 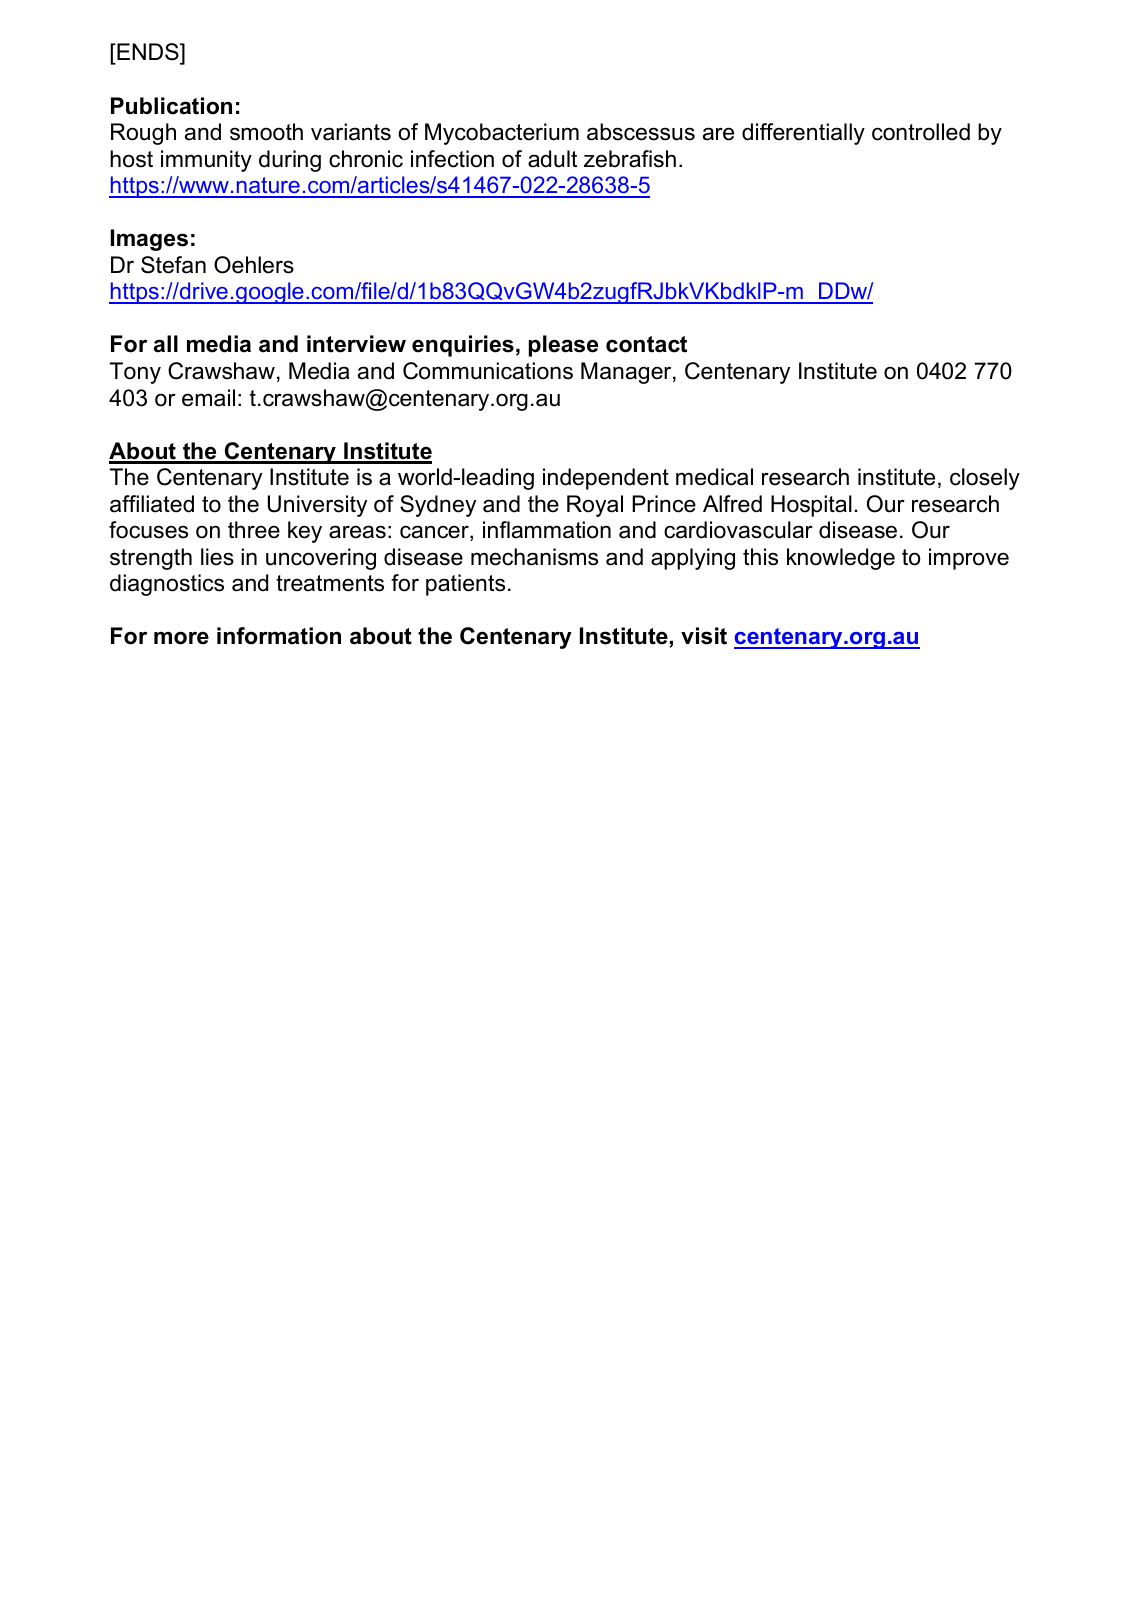 I want to click on visit, so click(x=704, y=636).
